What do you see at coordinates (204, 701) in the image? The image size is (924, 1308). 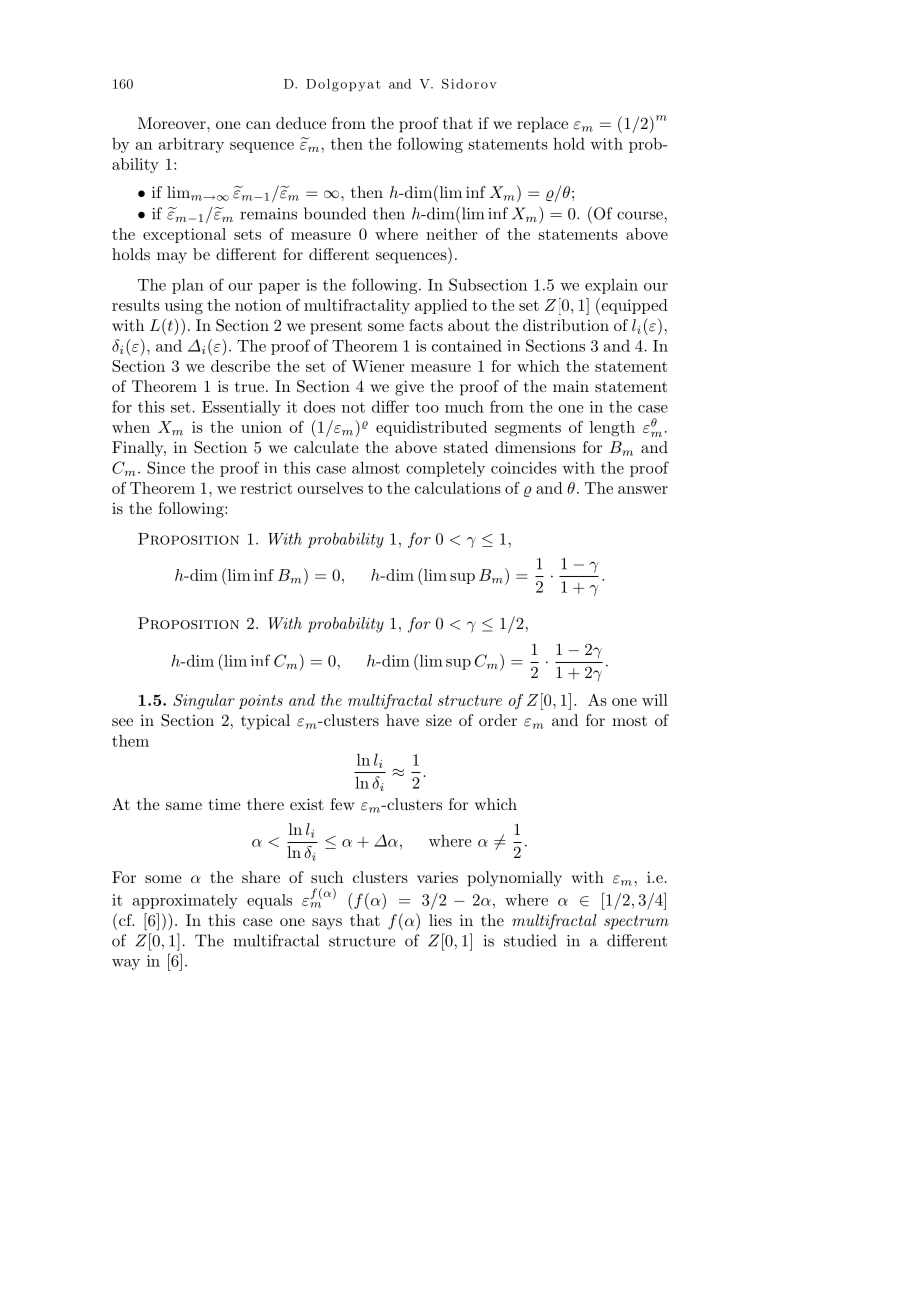 I see `Singular` at bounding box center [204, 701].
